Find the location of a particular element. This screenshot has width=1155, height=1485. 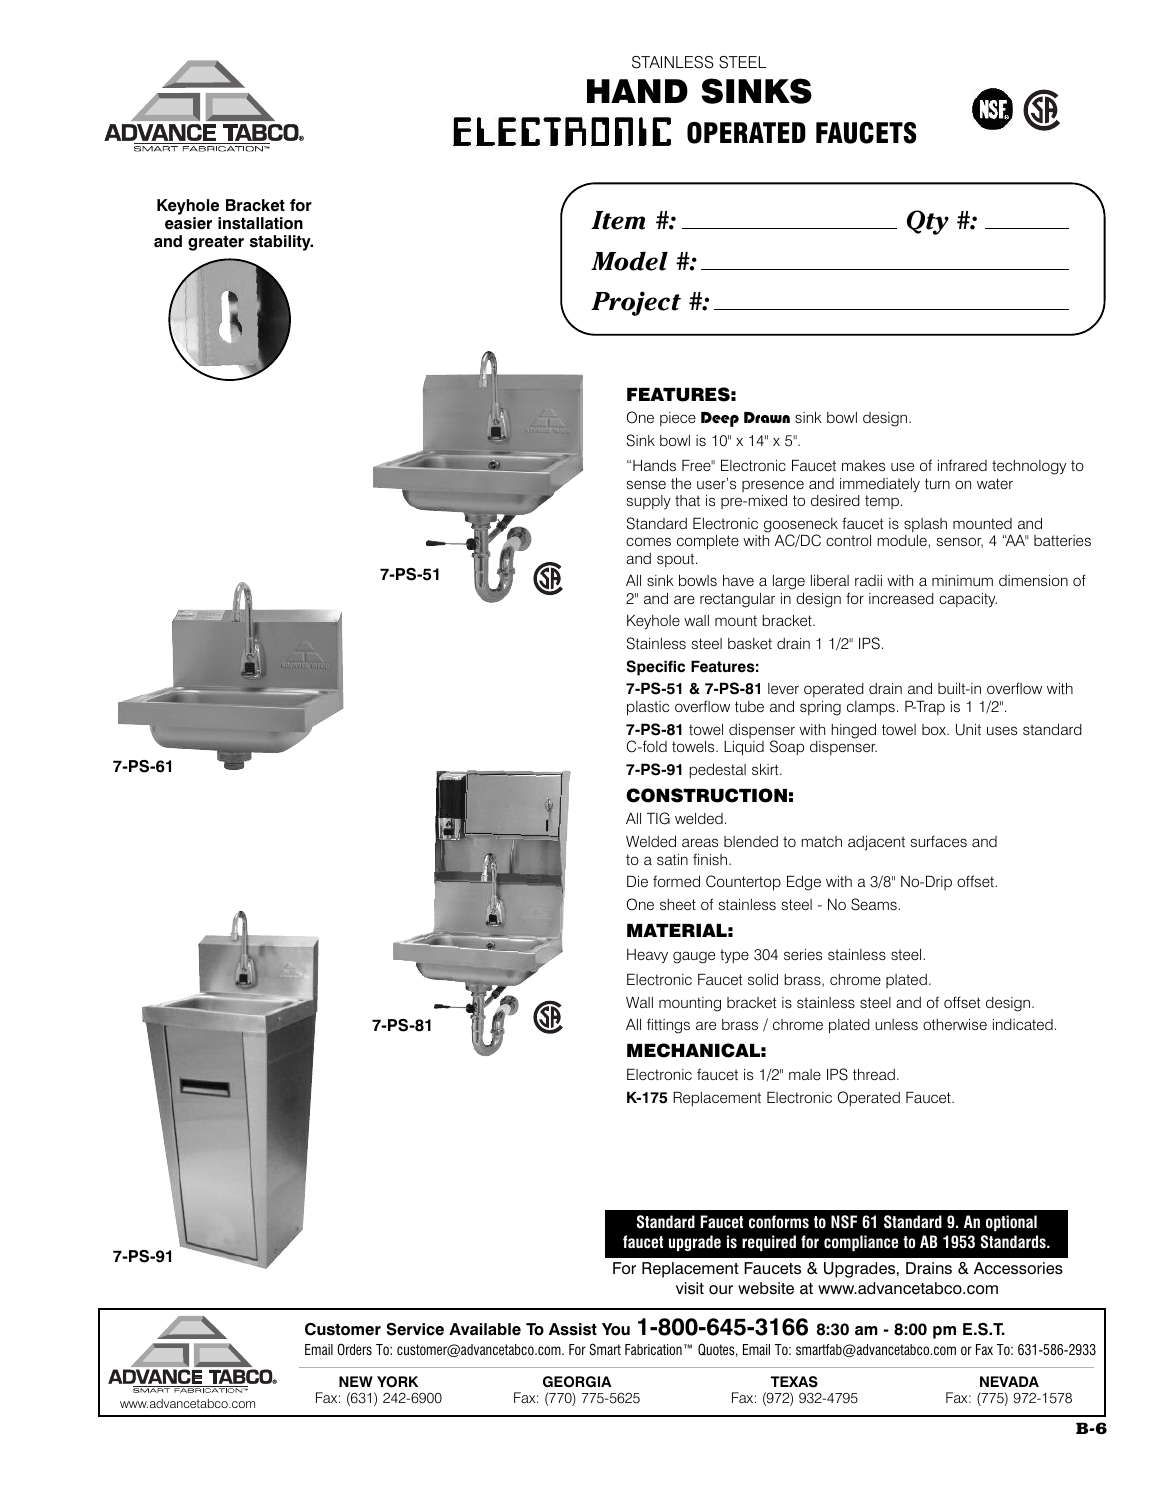

surfaces is located at coordinates (939, 841).
